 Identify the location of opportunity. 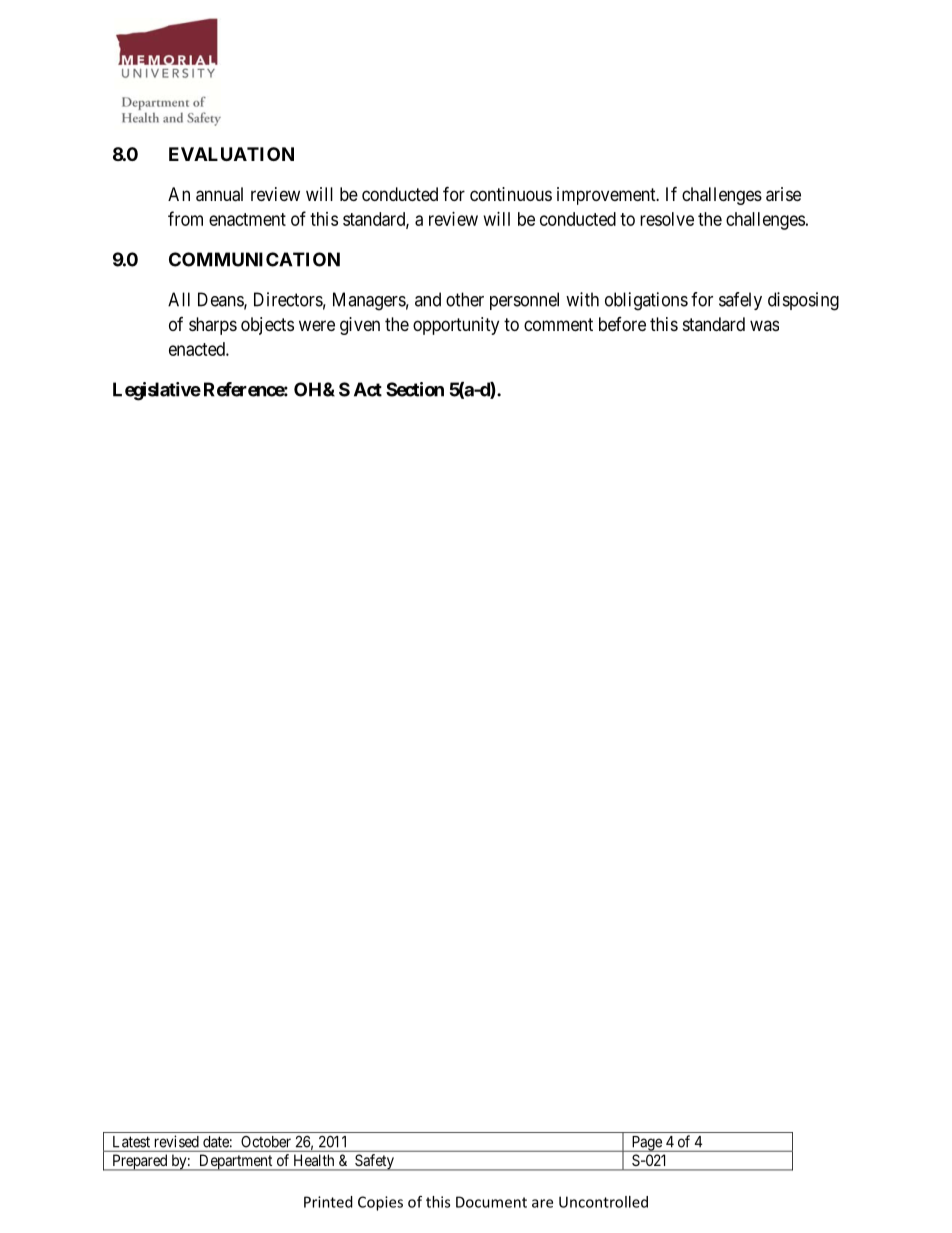
(456, 326).
